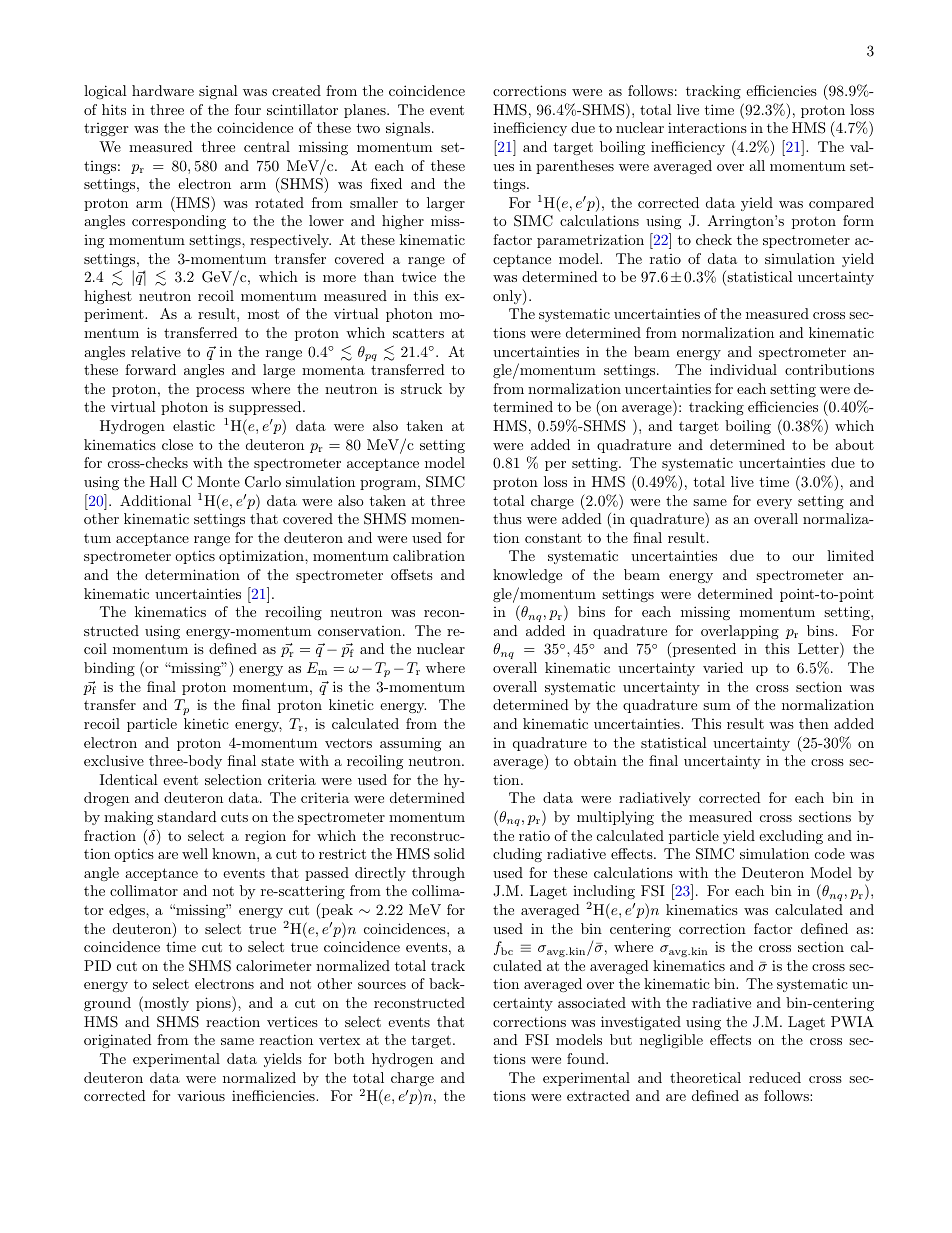  What do you see at coordinates (438, 874) in the page?
I see `through` at bounding box center [438, 874].
